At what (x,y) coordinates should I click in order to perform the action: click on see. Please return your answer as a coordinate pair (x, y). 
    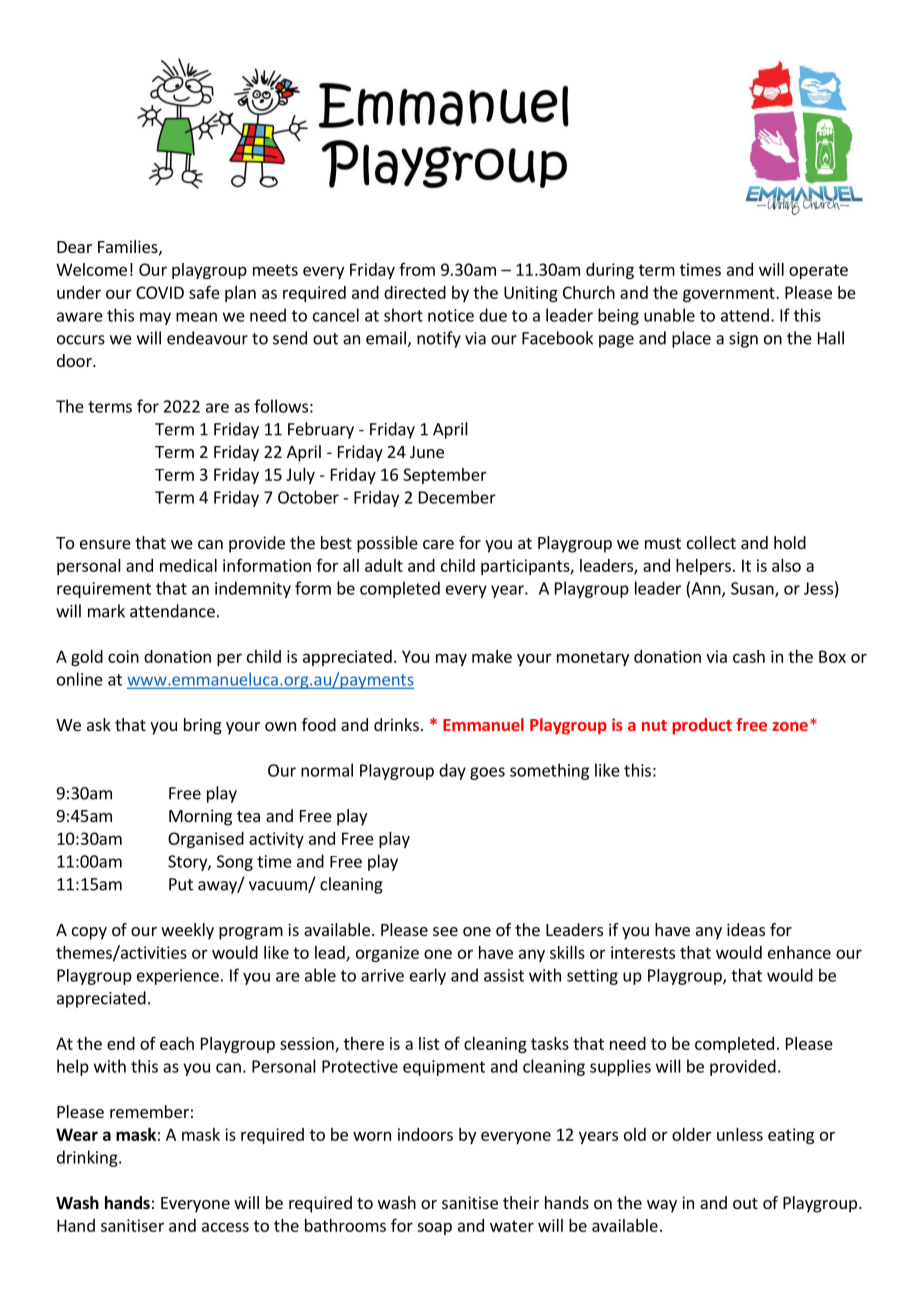
    Looking at the image, I should click on (445, 931).
